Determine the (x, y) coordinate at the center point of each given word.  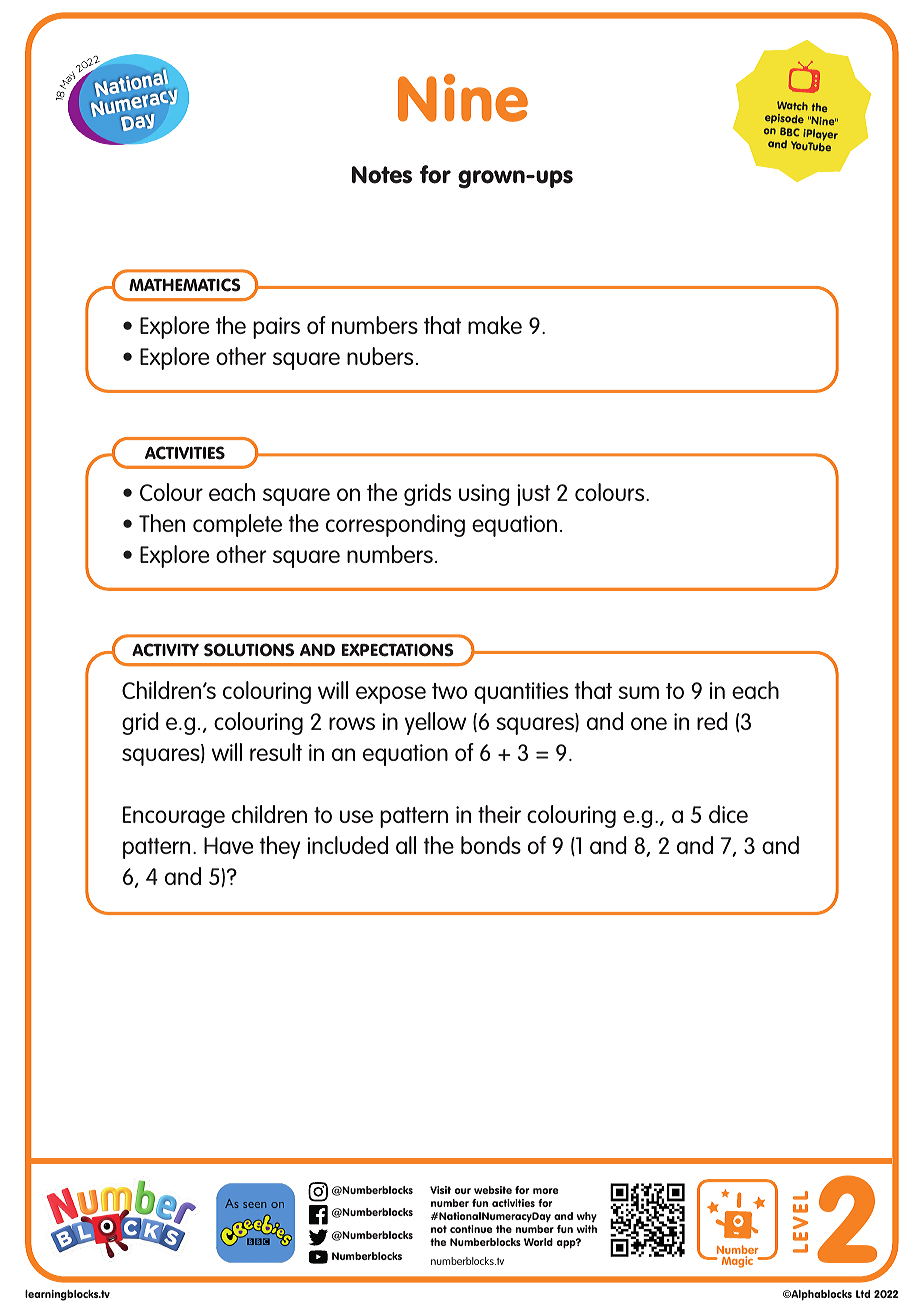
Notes (382, 175)
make (495, 325)
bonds (491, 845)
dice (728, 814)
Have (228, 845)
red (712, 721)
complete (237, 525)
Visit (440, 1190)
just (533, 495)
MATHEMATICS (185, 285)
